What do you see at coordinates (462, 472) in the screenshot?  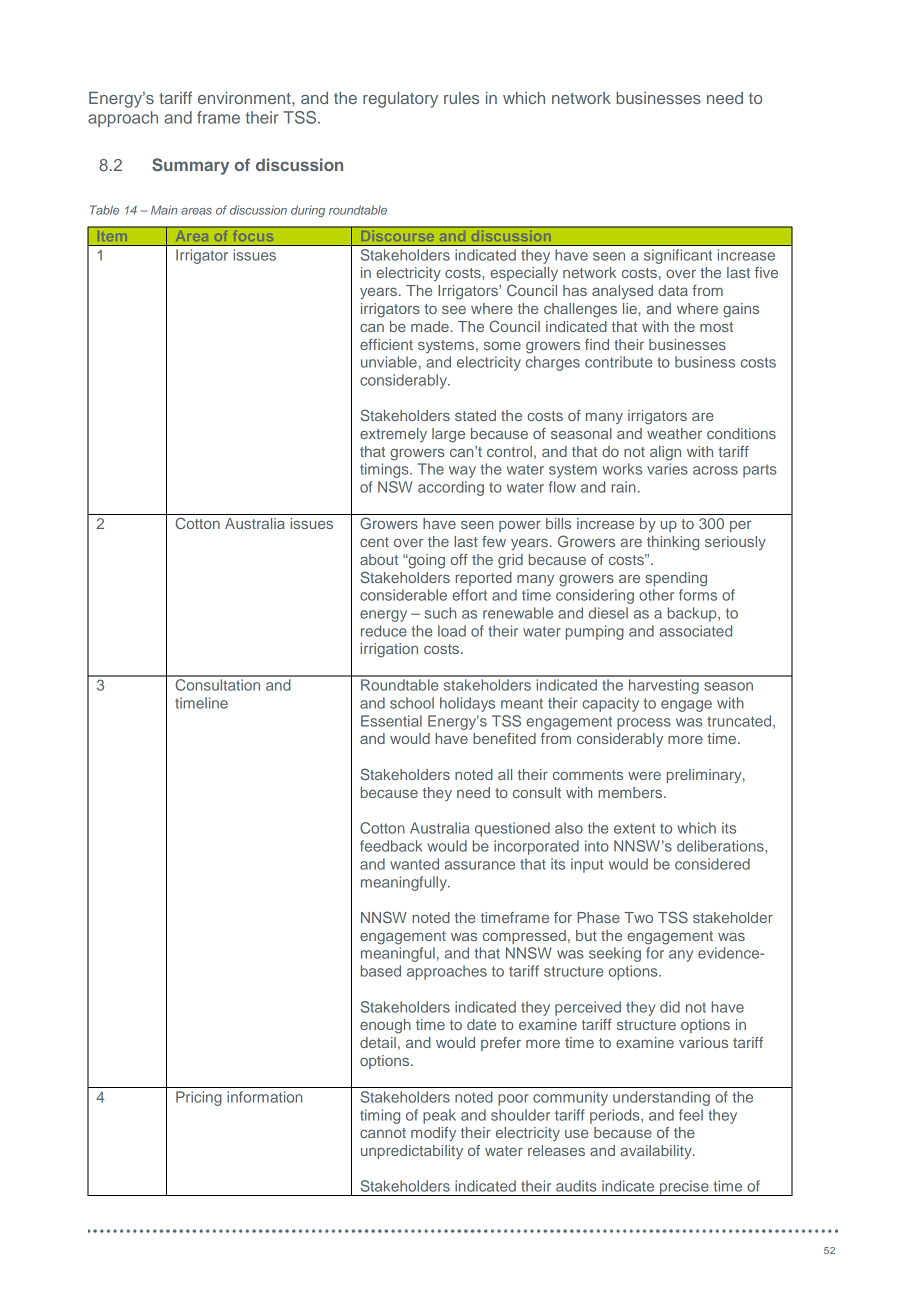 I see `way` at bounding box center [462, 472].
